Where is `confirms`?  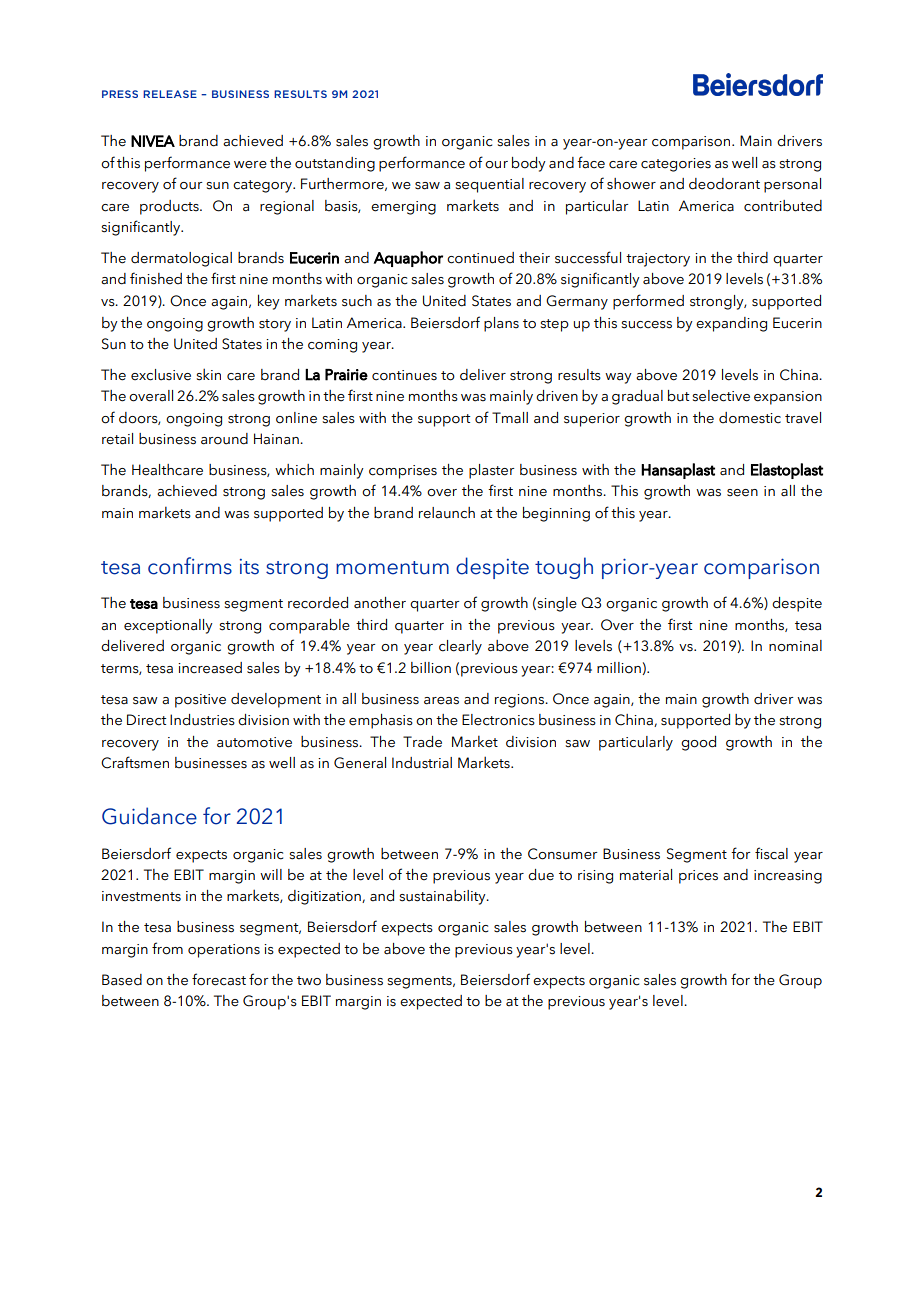 confirms is located at coordinates (190, 566).
